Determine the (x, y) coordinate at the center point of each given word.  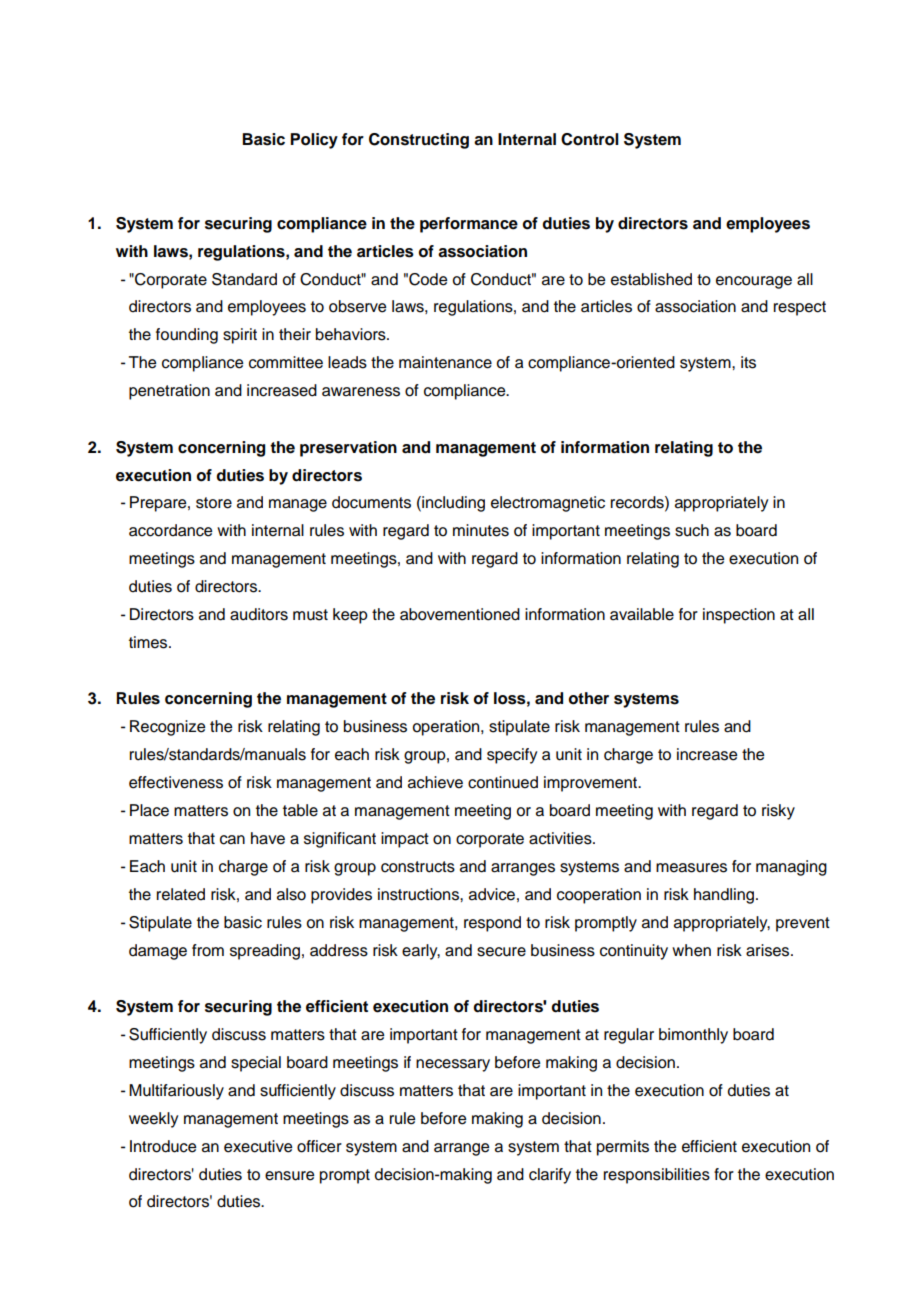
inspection (739, 616)
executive (258, 1146)
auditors (259, 614)
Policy (314, 141)
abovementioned (460, 614)
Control (590, 139)
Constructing (419, 141)
